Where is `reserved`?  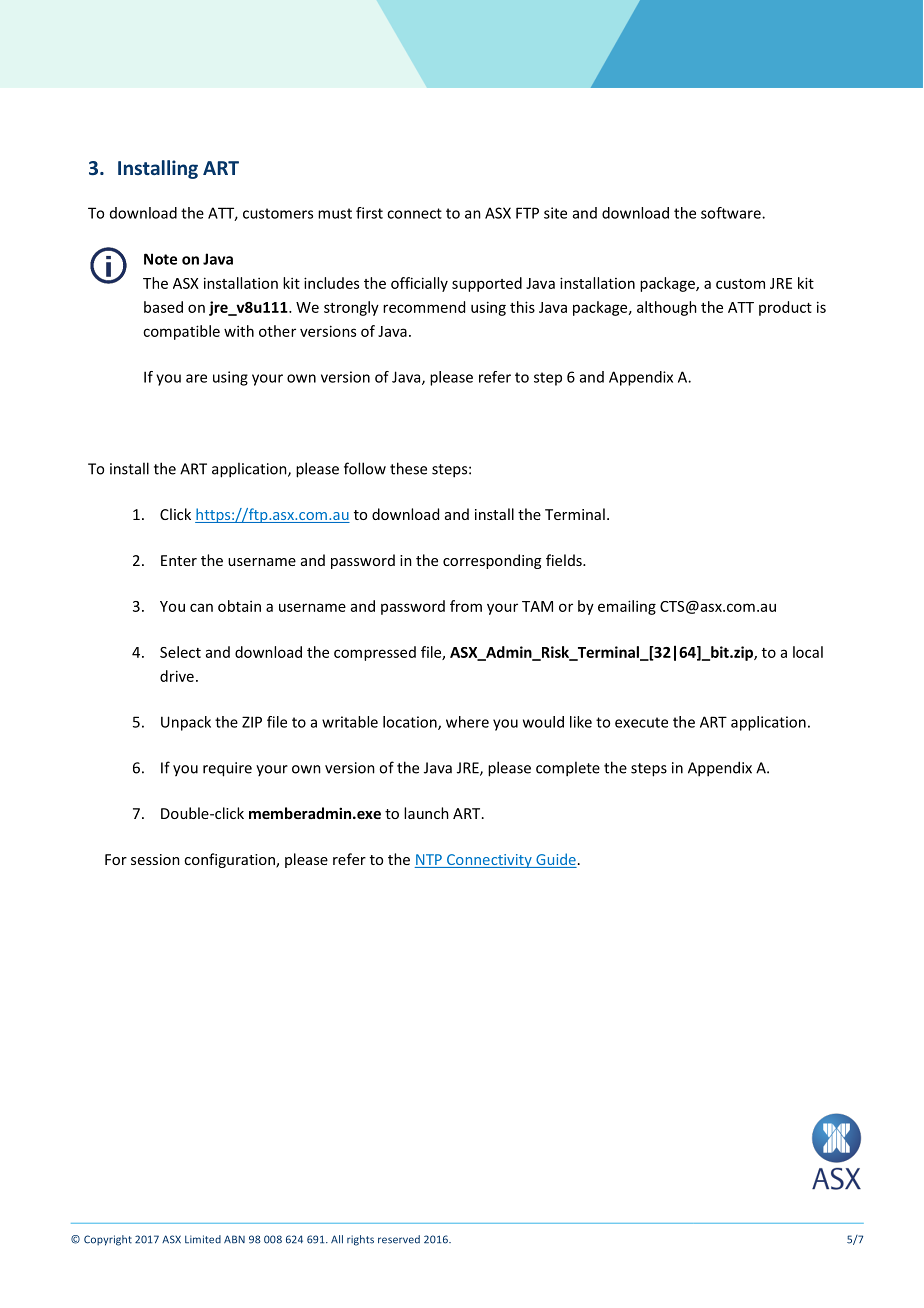 reserved is located at coordinates (399, 1239).
